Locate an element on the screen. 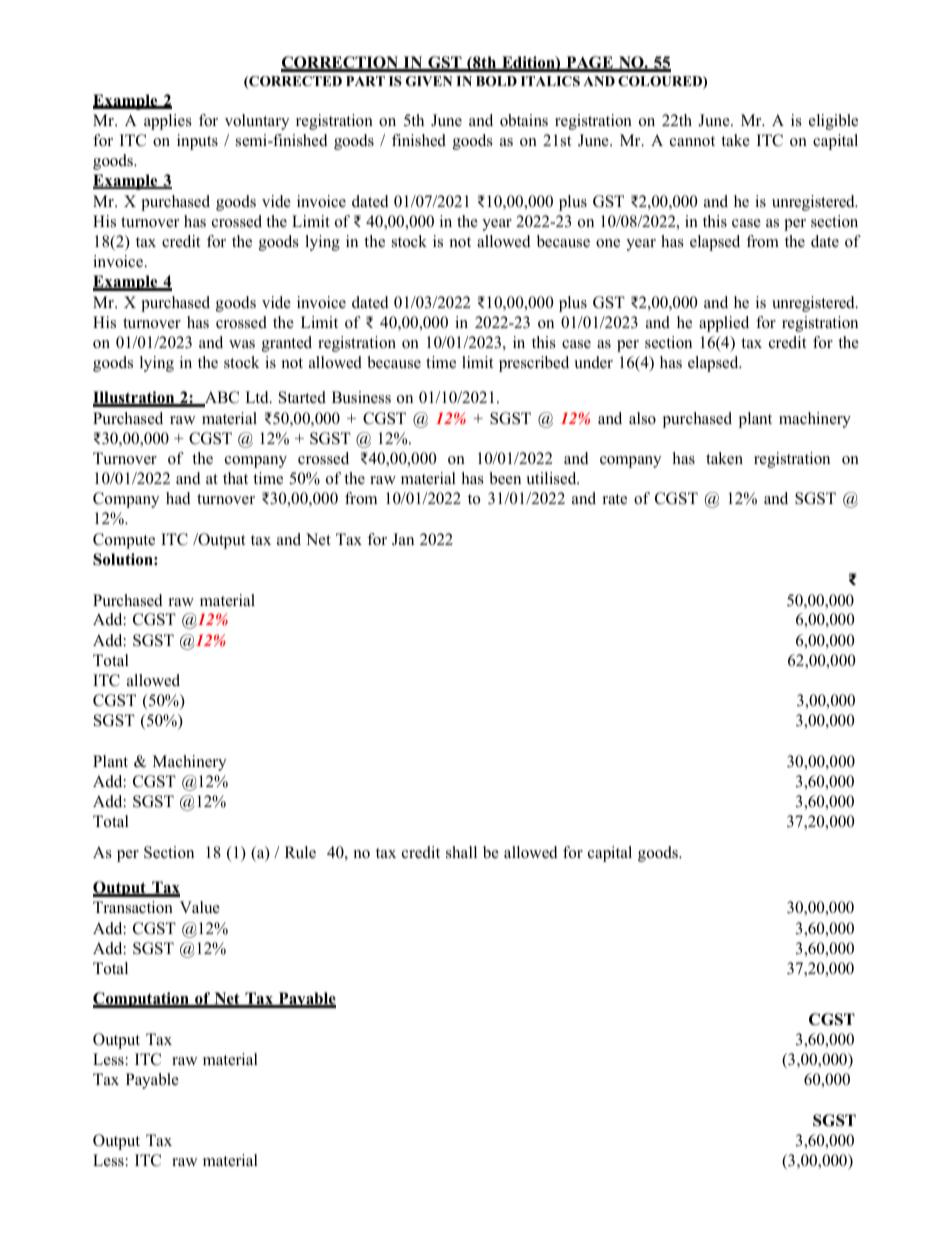 The image size is (952, 1233). cannot is located at coordinates (692, 141).
